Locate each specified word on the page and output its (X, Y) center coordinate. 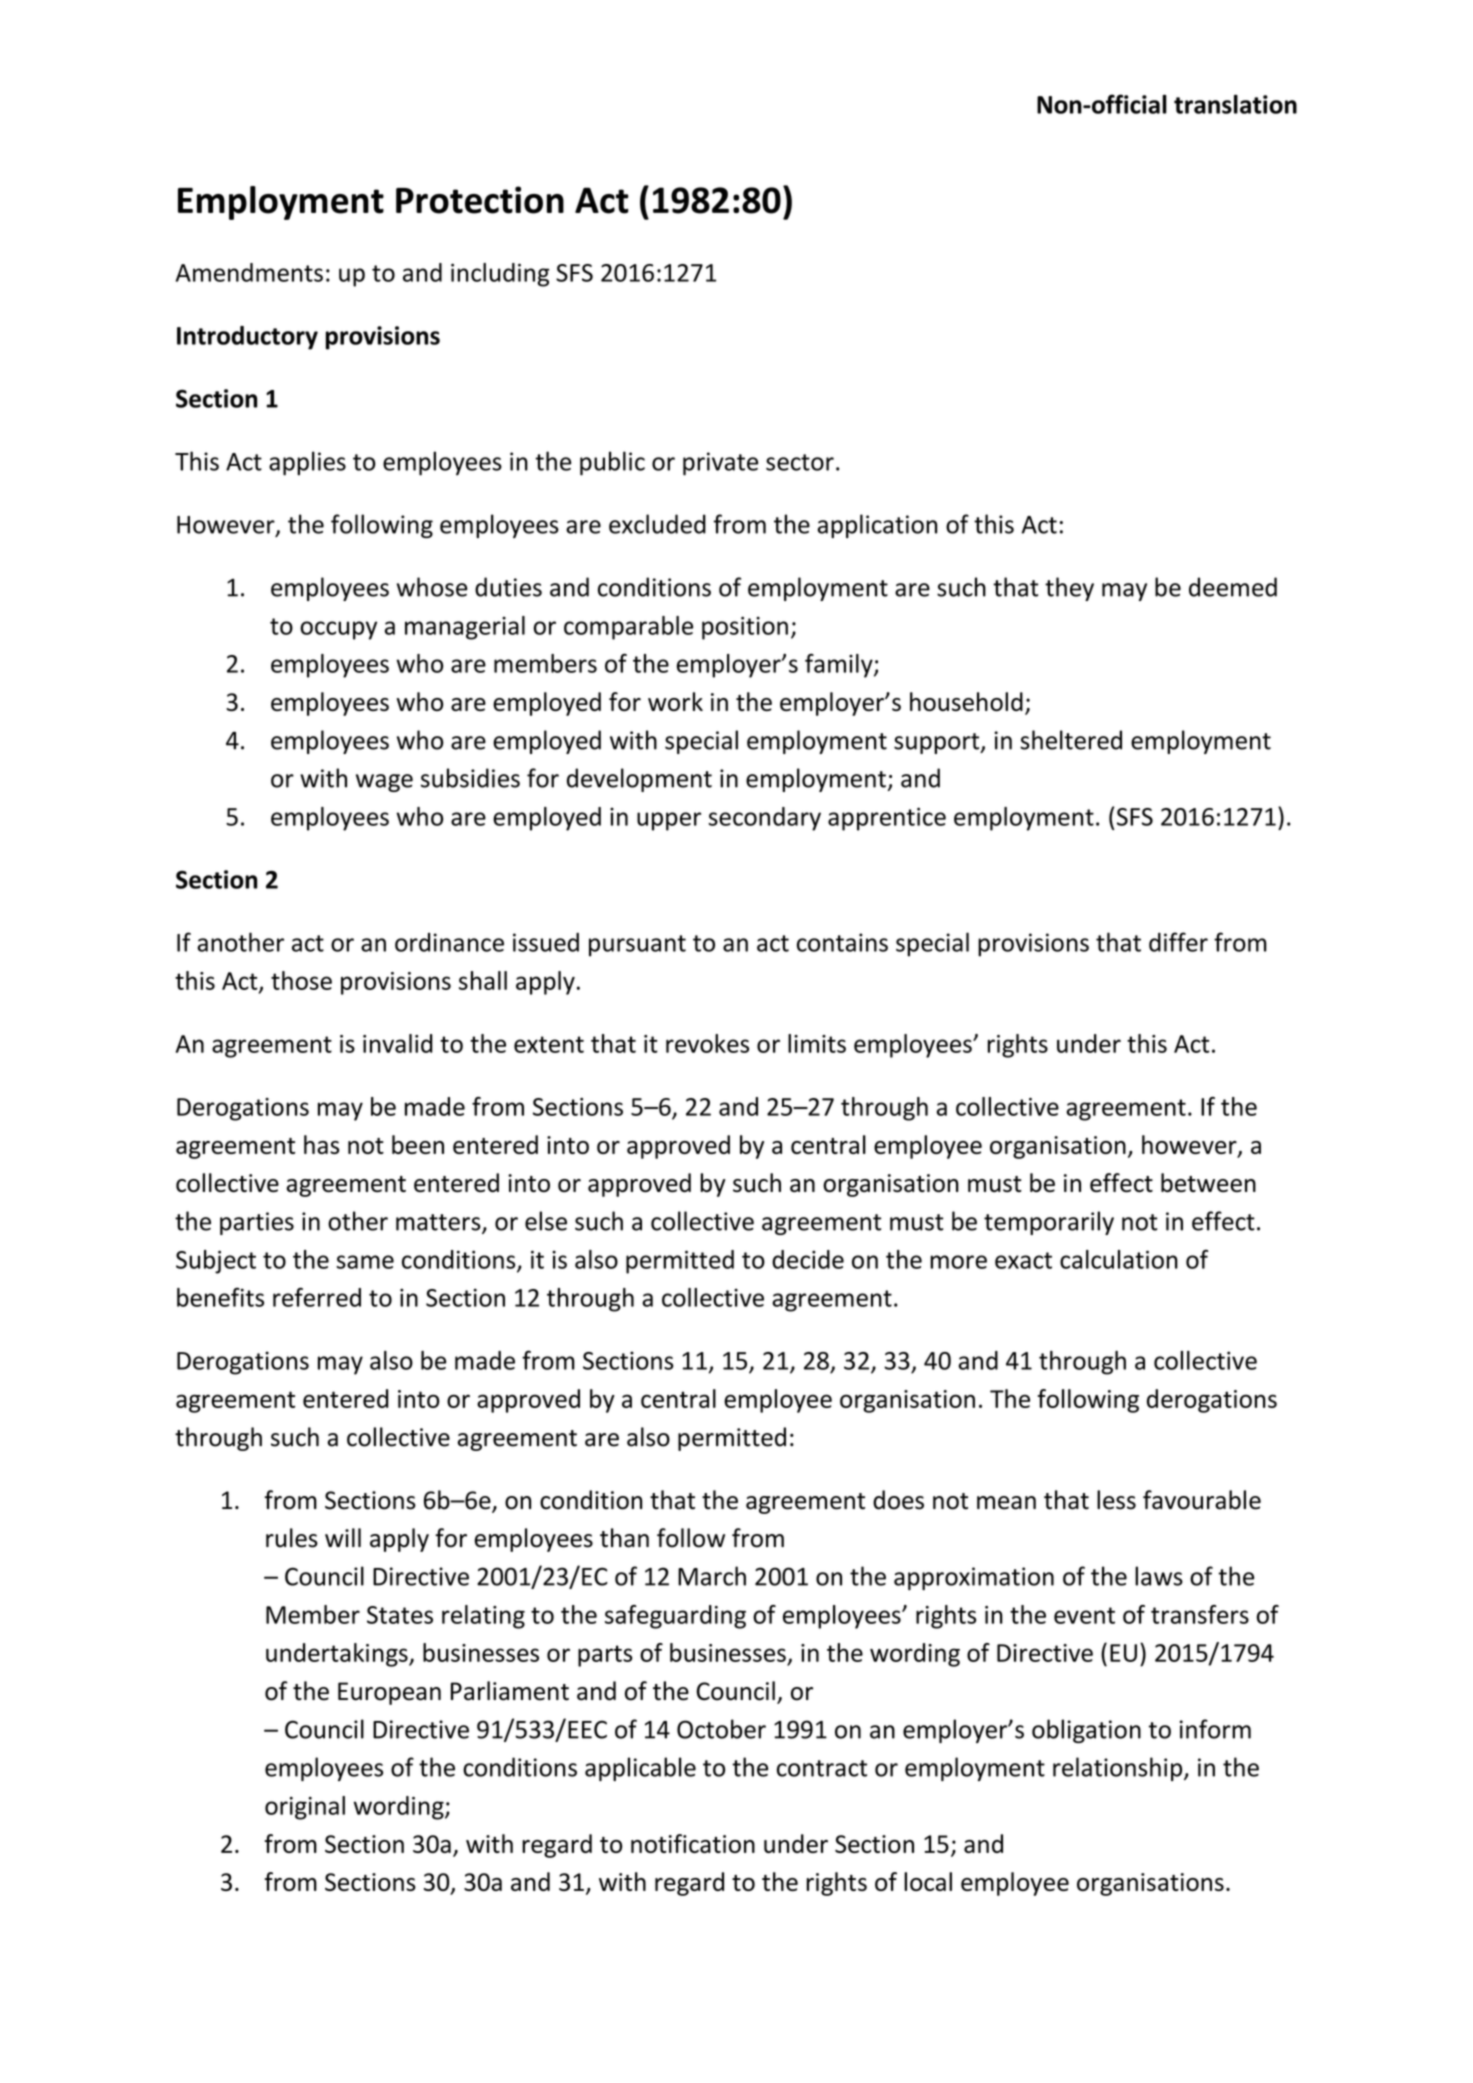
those (301, 980)
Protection (480, 200)
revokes (707, 1043)
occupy (338, 630)
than (624, 1538)
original (305, 1808)
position (745, 628)
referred (317, 1297)
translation (1235, 104)
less (1116, 1500)
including (500, 275)
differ (1178, 942)
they (1069, 589)
